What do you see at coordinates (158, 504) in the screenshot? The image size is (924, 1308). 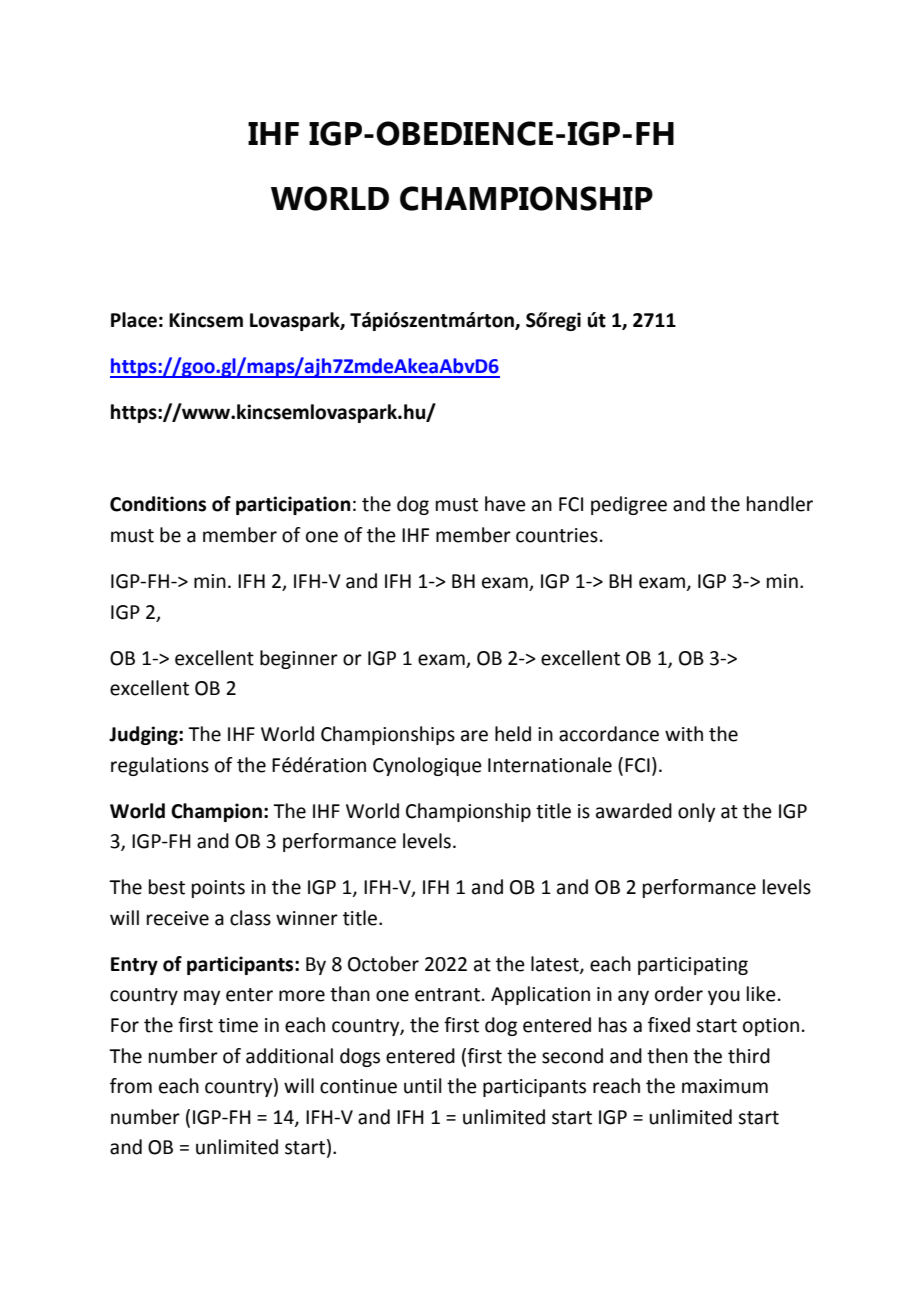 I see `Conditions` at bounding box center [158, 504].
